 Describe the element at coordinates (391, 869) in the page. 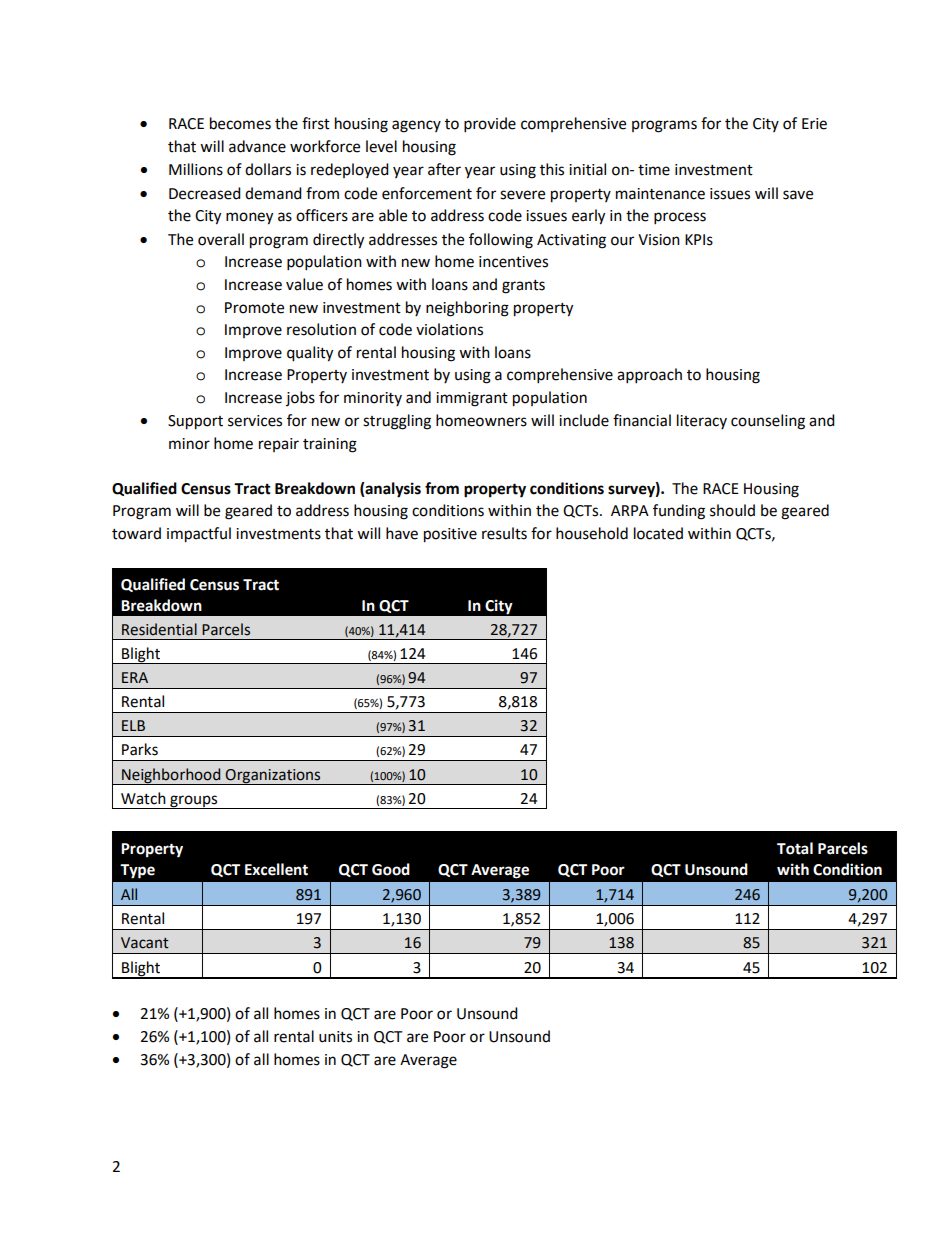

I see `Good` at that location.
